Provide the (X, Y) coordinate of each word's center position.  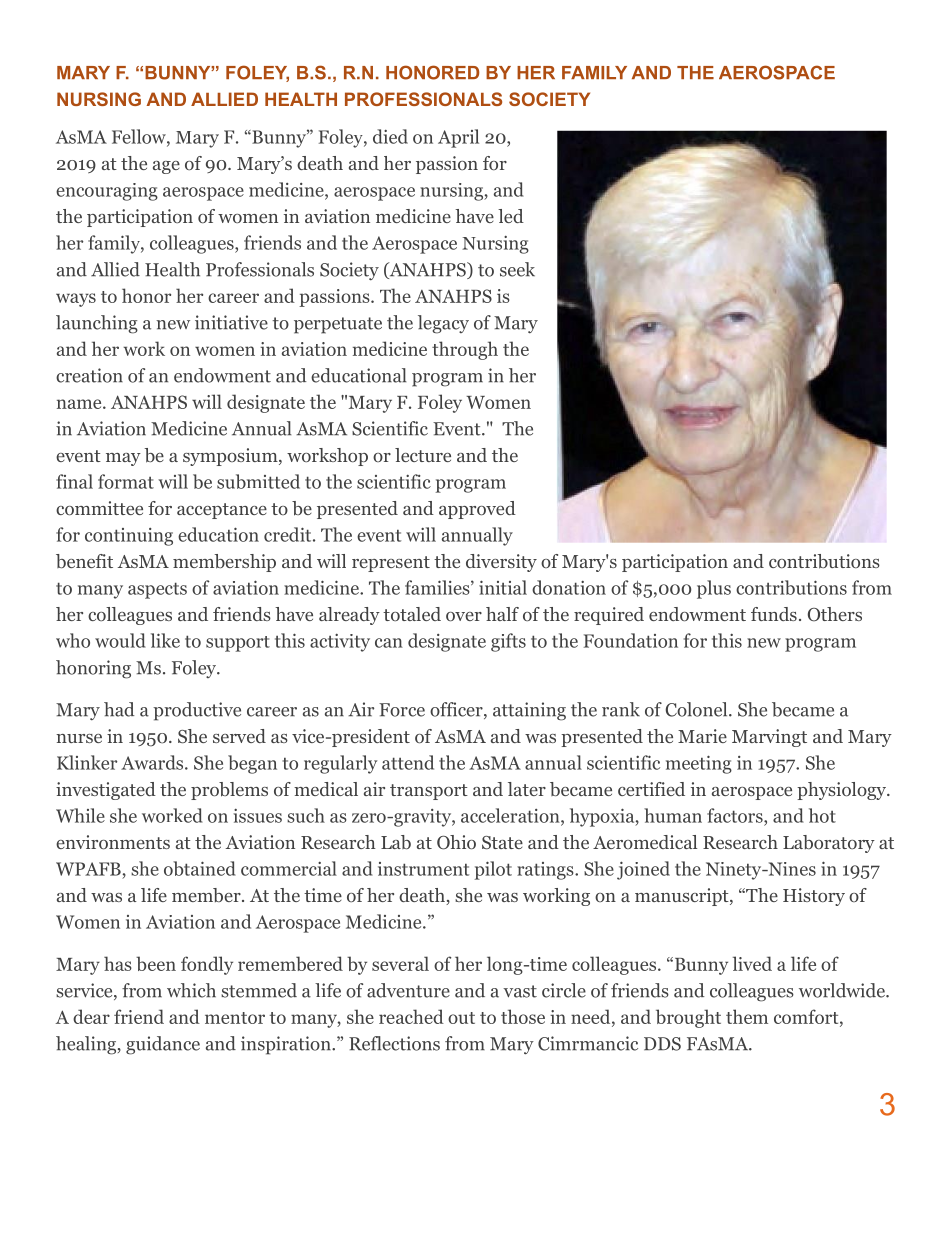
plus (714, 589)
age (166, 167)
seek (517, 269)
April (458, 138)
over (464, 617)
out (461, 1018)
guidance (163, 1045)
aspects (157, 590)
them (747, 1016)
